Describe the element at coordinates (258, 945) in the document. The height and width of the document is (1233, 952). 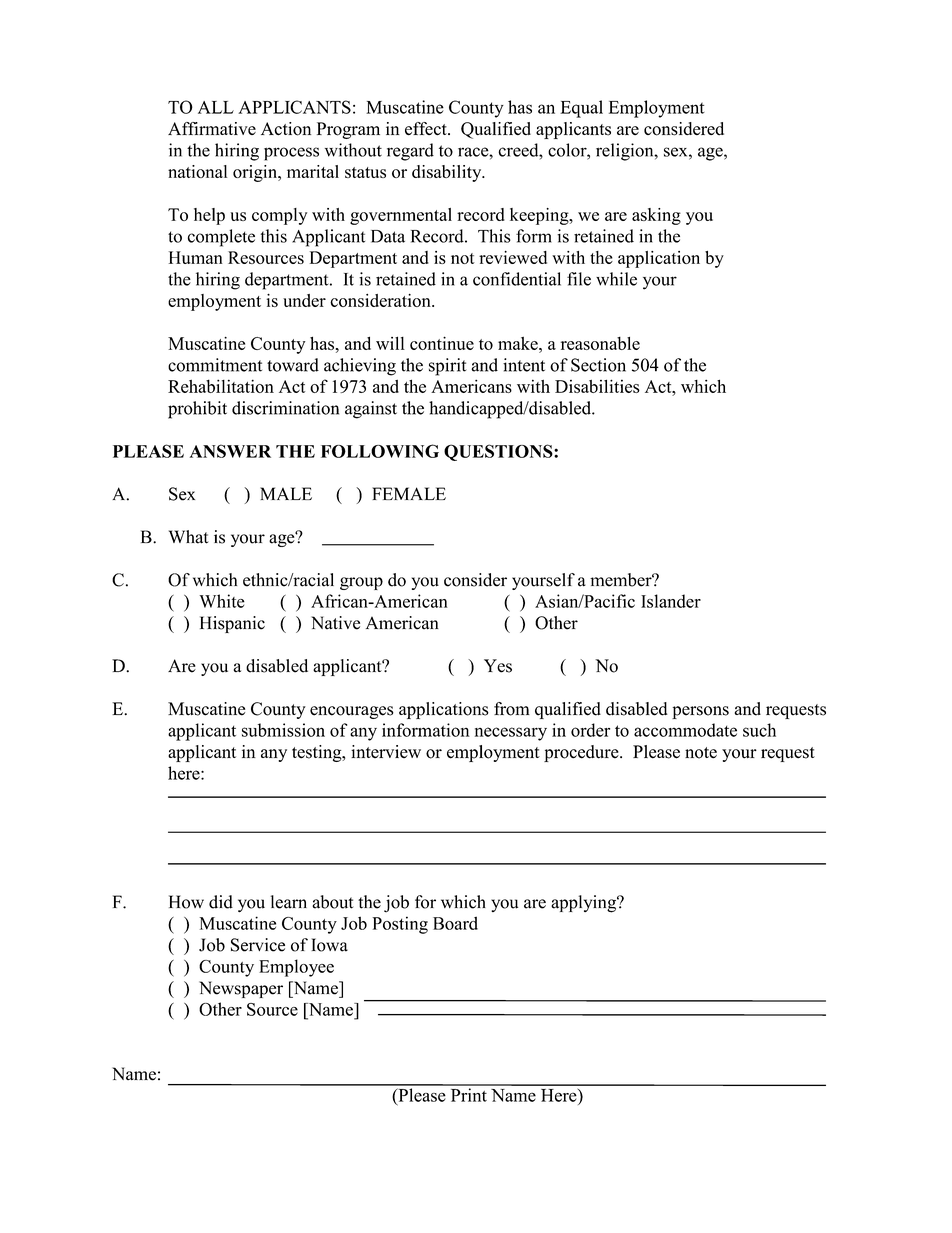
I see `Service` at that location.
